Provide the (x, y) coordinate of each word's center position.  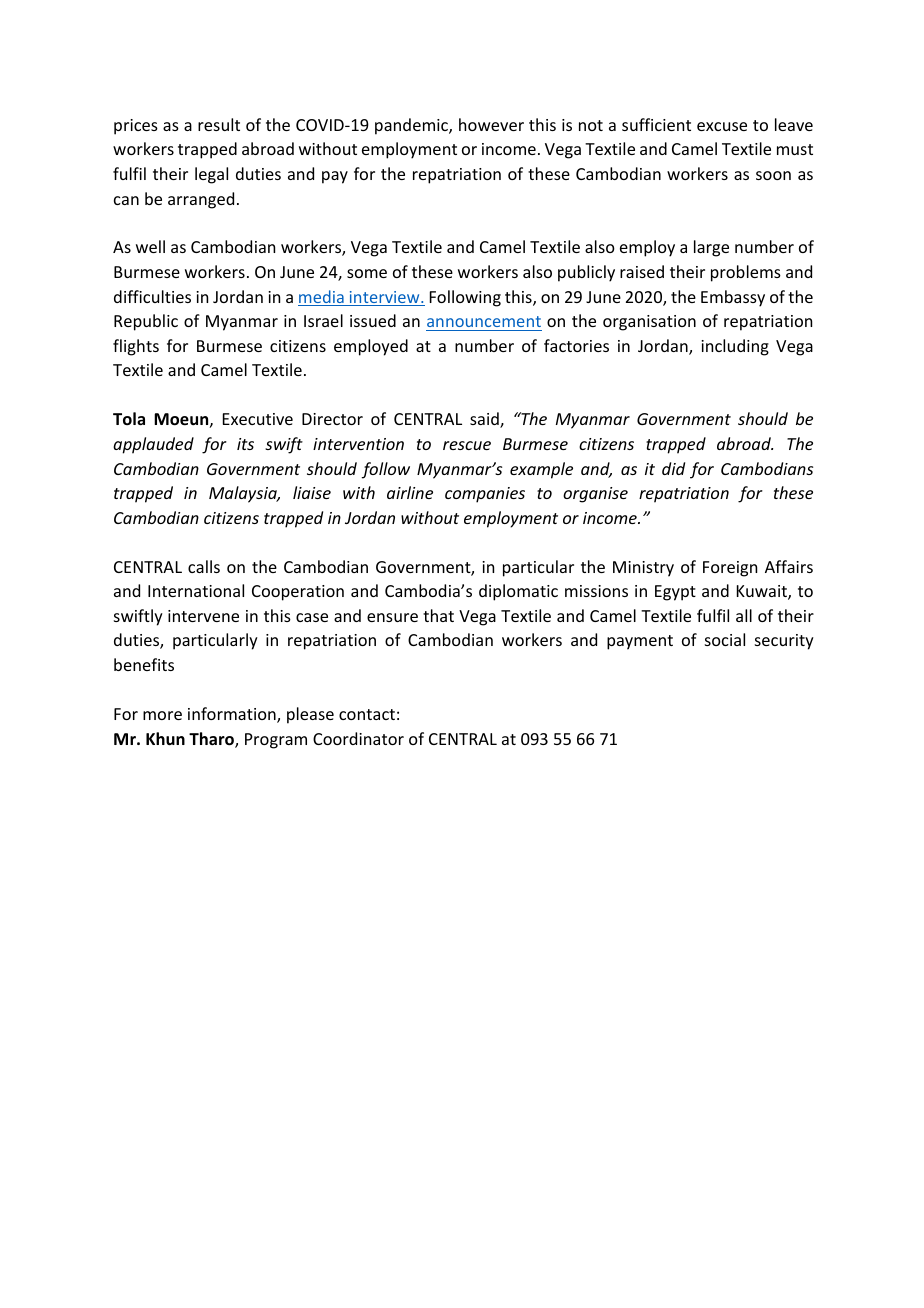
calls (204, 566)
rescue (467, 445)
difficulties (152, 296)
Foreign (730, 569)
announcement (484, 321)
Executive (258, 419)
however (491, 124)
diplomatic (518, 592)
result (219, 124)
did (673, 468)
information (233, 715)
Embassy (733, 298)
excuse (722, 126)
